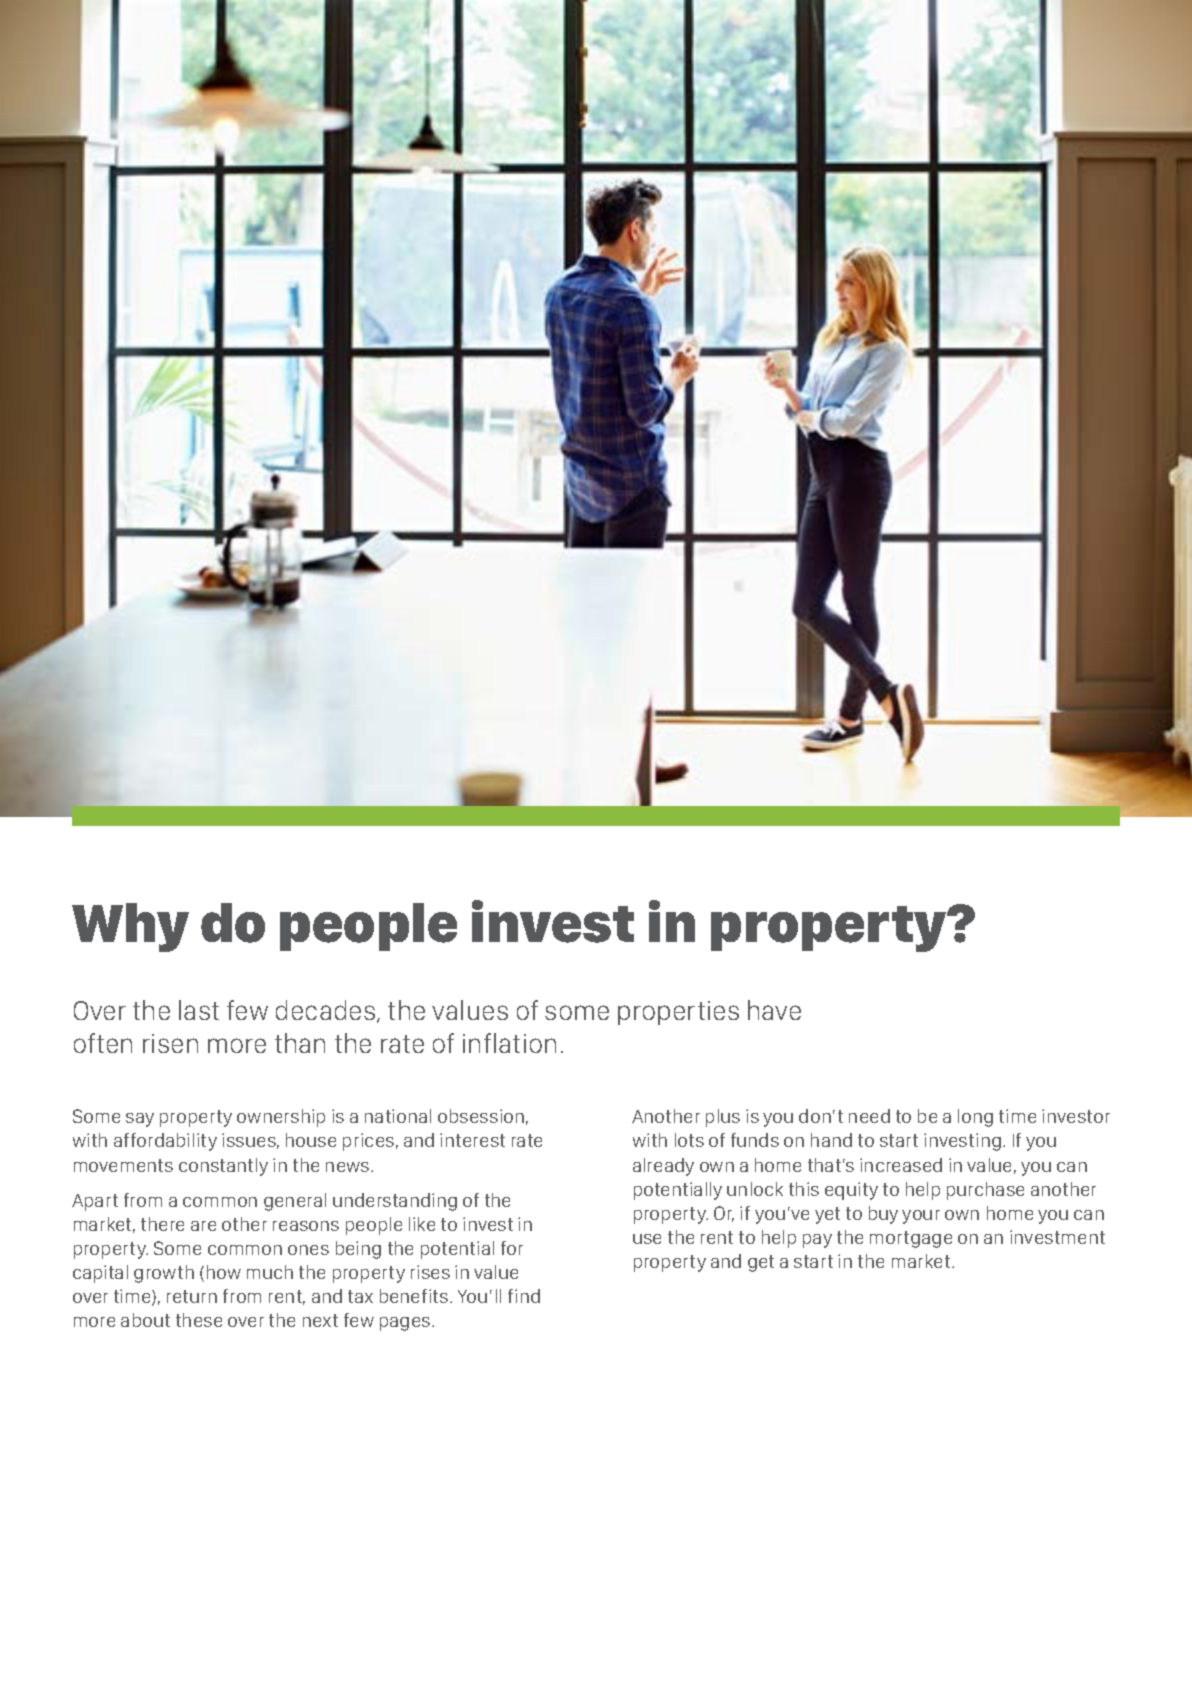  I want to click on need, so click(869, 1116).
